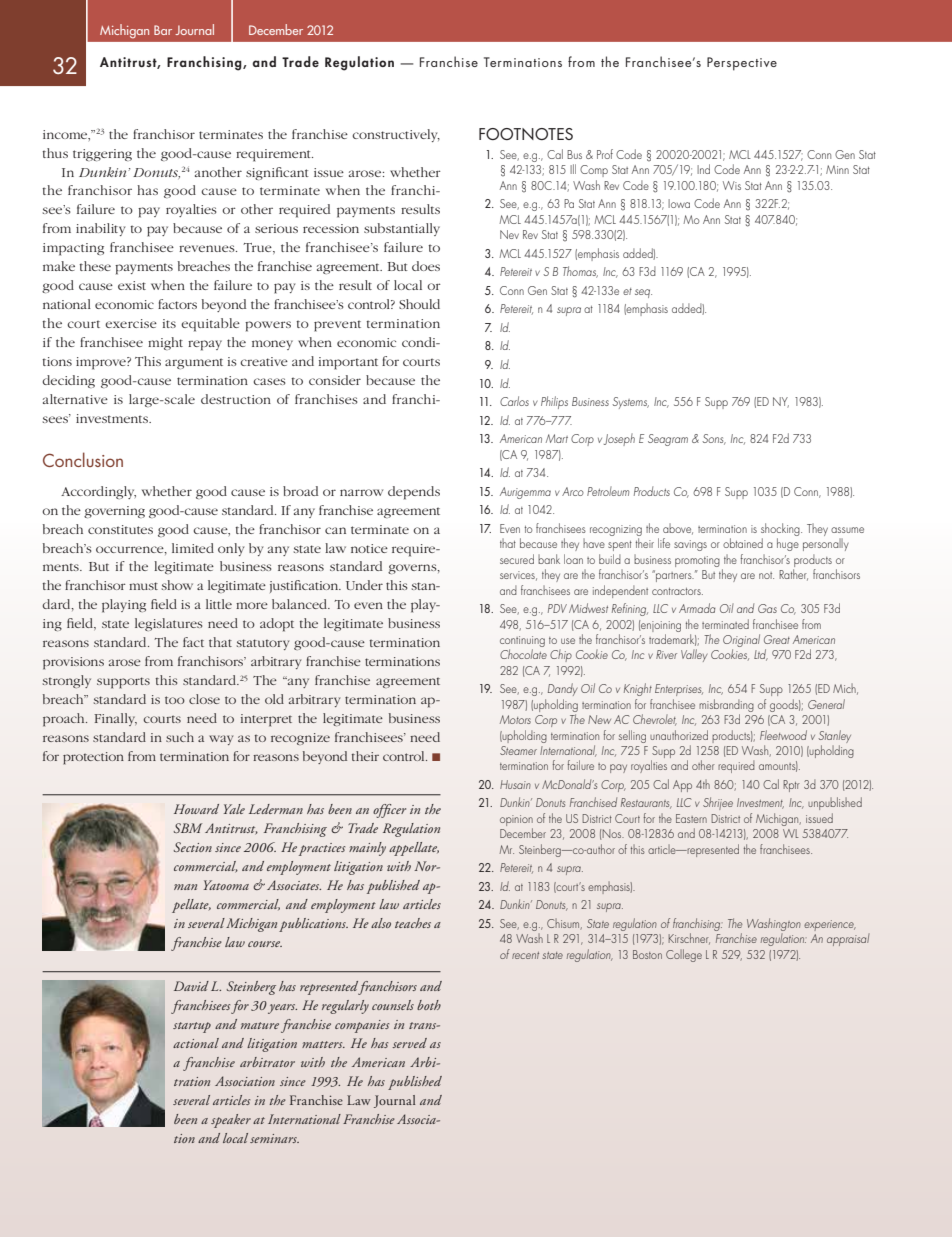 The image size is (952, 1237). What do you see at coordinates (516, 822) in the screenshot?
I see `opinion` at bounding box center [516, 822].
